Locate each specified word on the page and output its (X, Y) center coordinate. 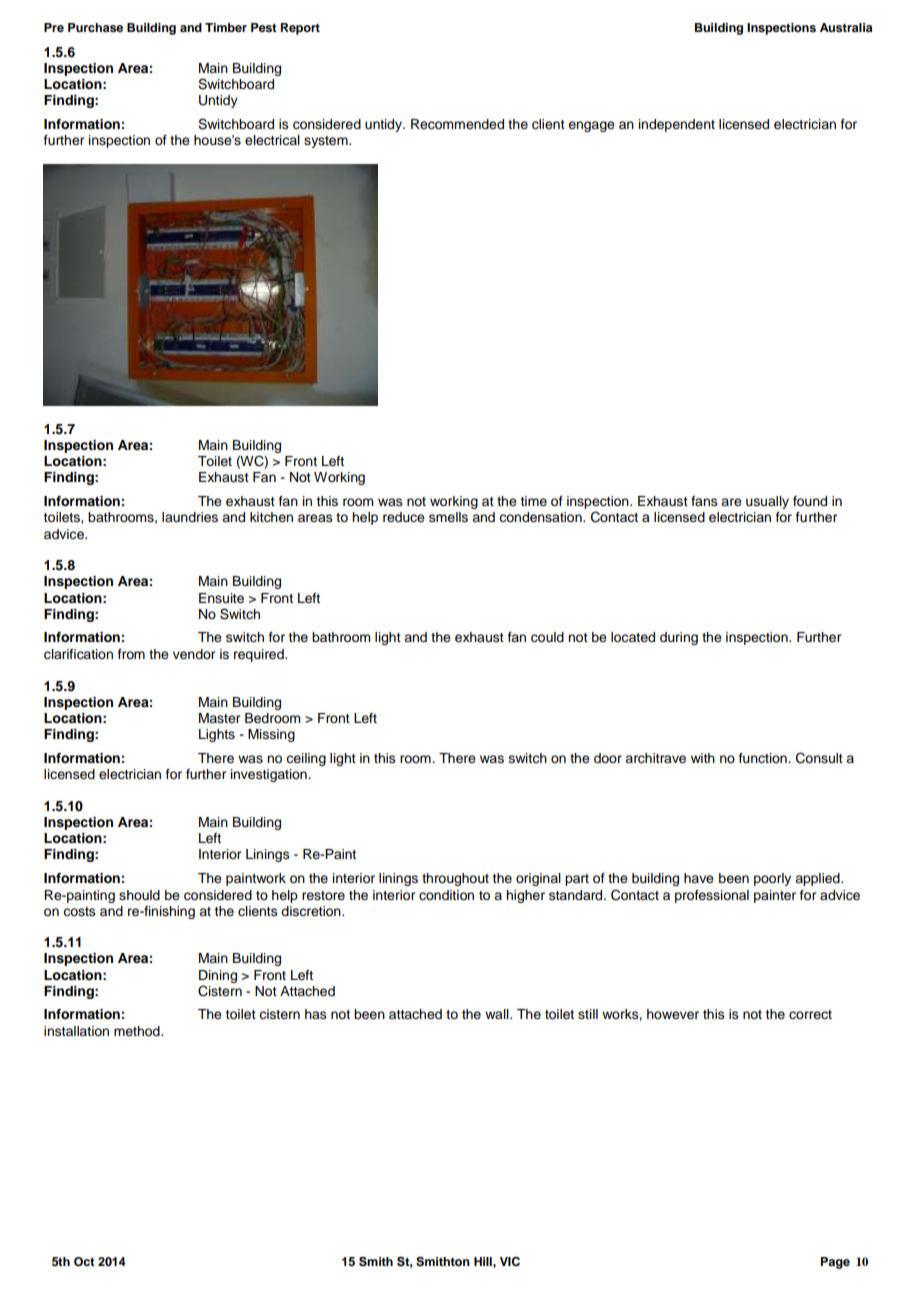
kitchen (271, 517)
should (139, 895)
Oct (84, 1262)
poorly (772, 879)
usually (767, 502)
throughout (455, 879)
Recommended (457, 124)
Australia (846, 27)
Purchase (95, 27)
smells (448, 517)
